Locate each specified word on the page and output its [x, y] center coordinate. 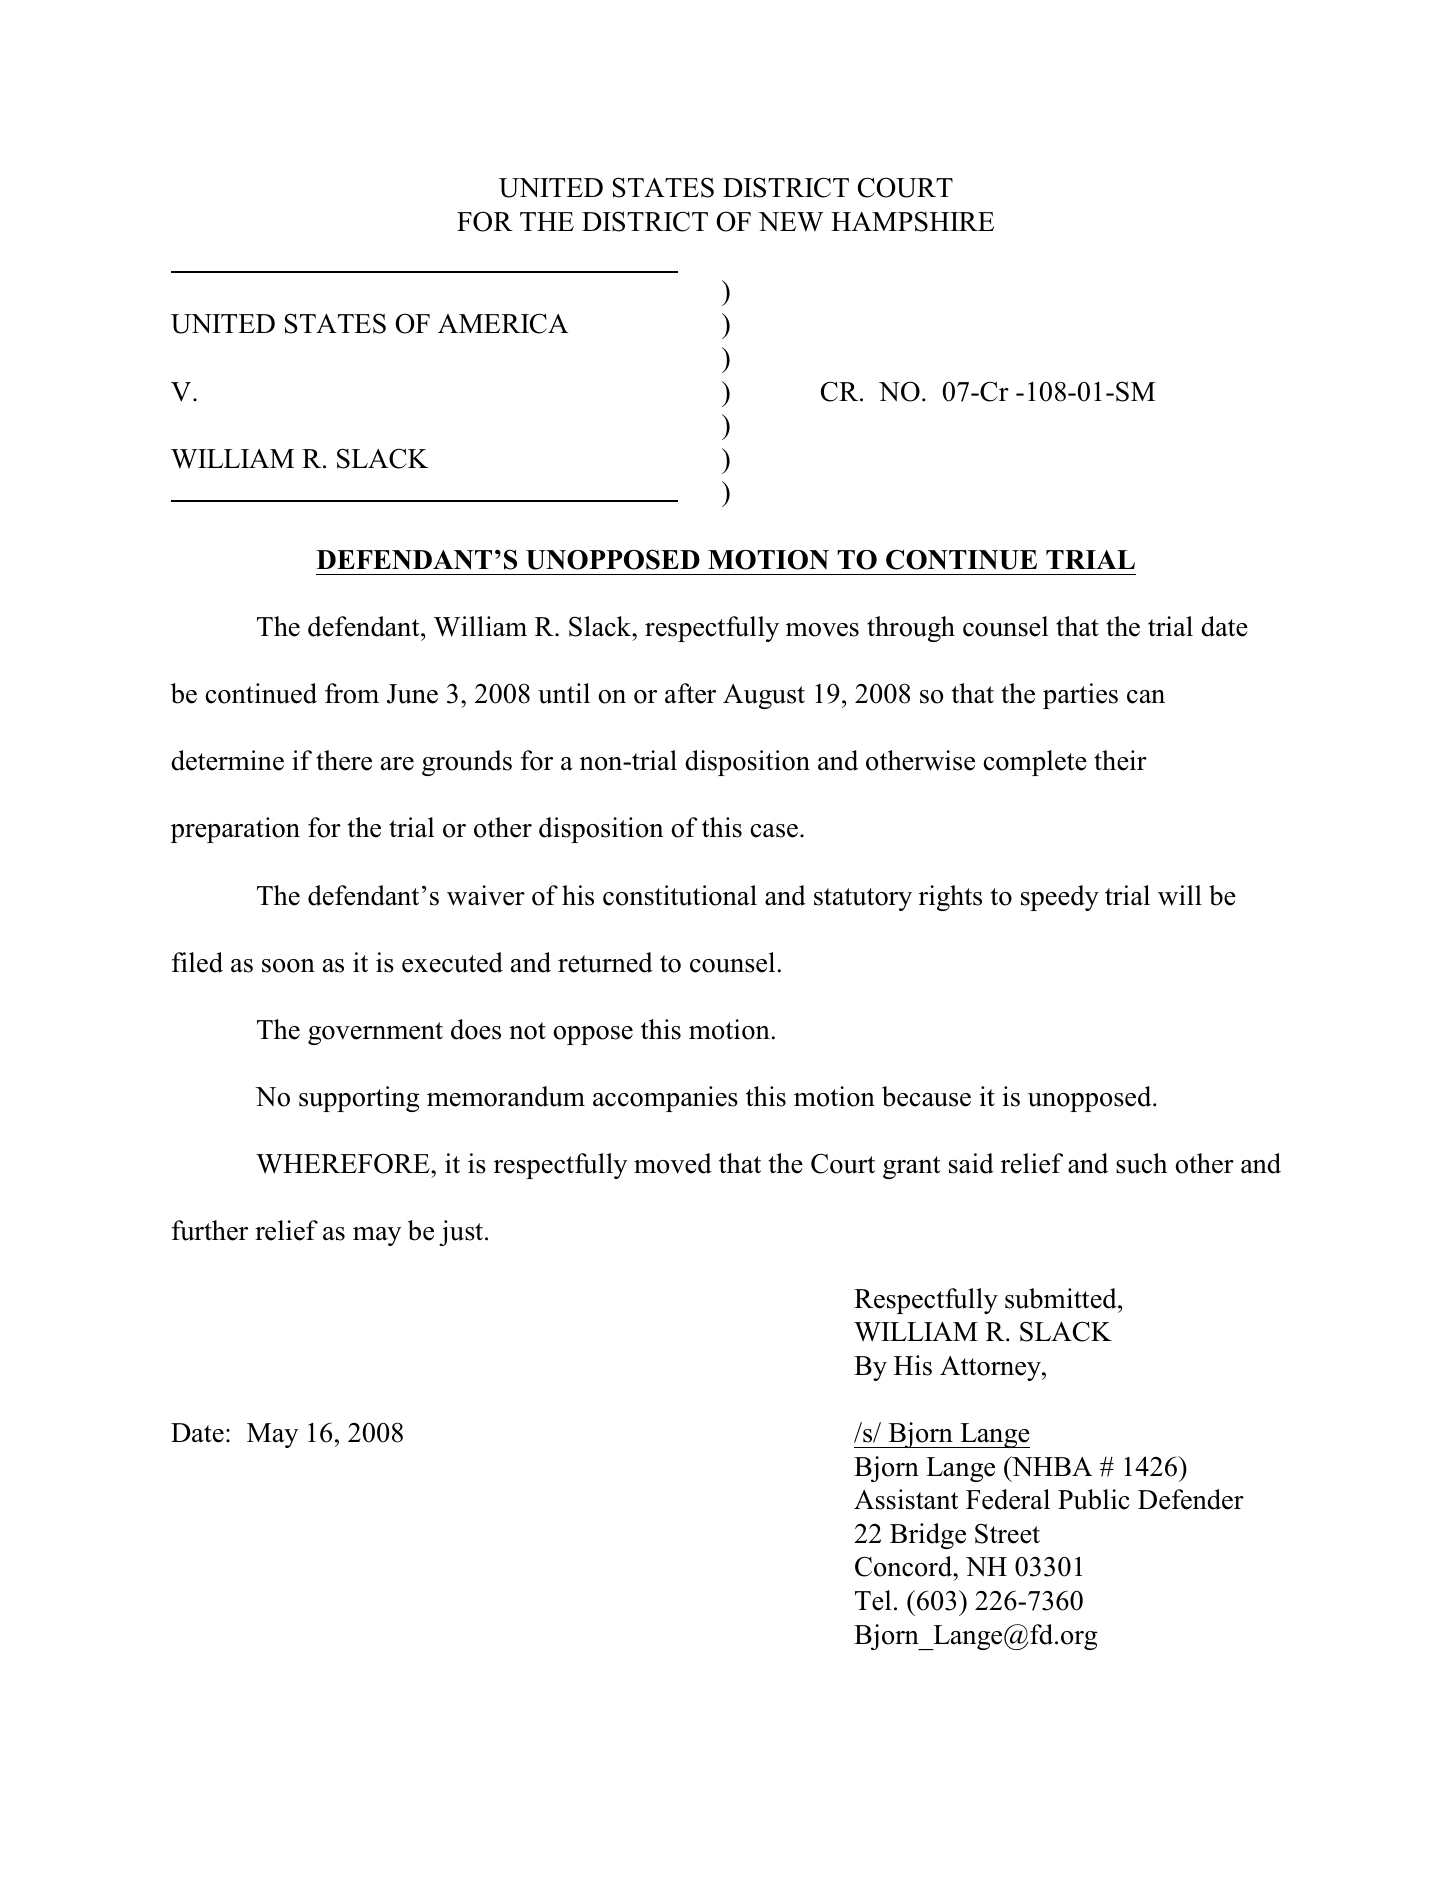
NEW [791, 222]
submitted [1062, 1298]
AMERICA [503, 323]
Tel [873, 1600]
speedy [1060, 898]
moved [673, 1163]
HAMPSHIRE [912, 221]
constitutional [680, 895]
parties [1080, 696]
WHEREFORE [344, 1163]
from [352, 693]
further [210, 1230]
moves [822, 630]
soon [288, 966]
